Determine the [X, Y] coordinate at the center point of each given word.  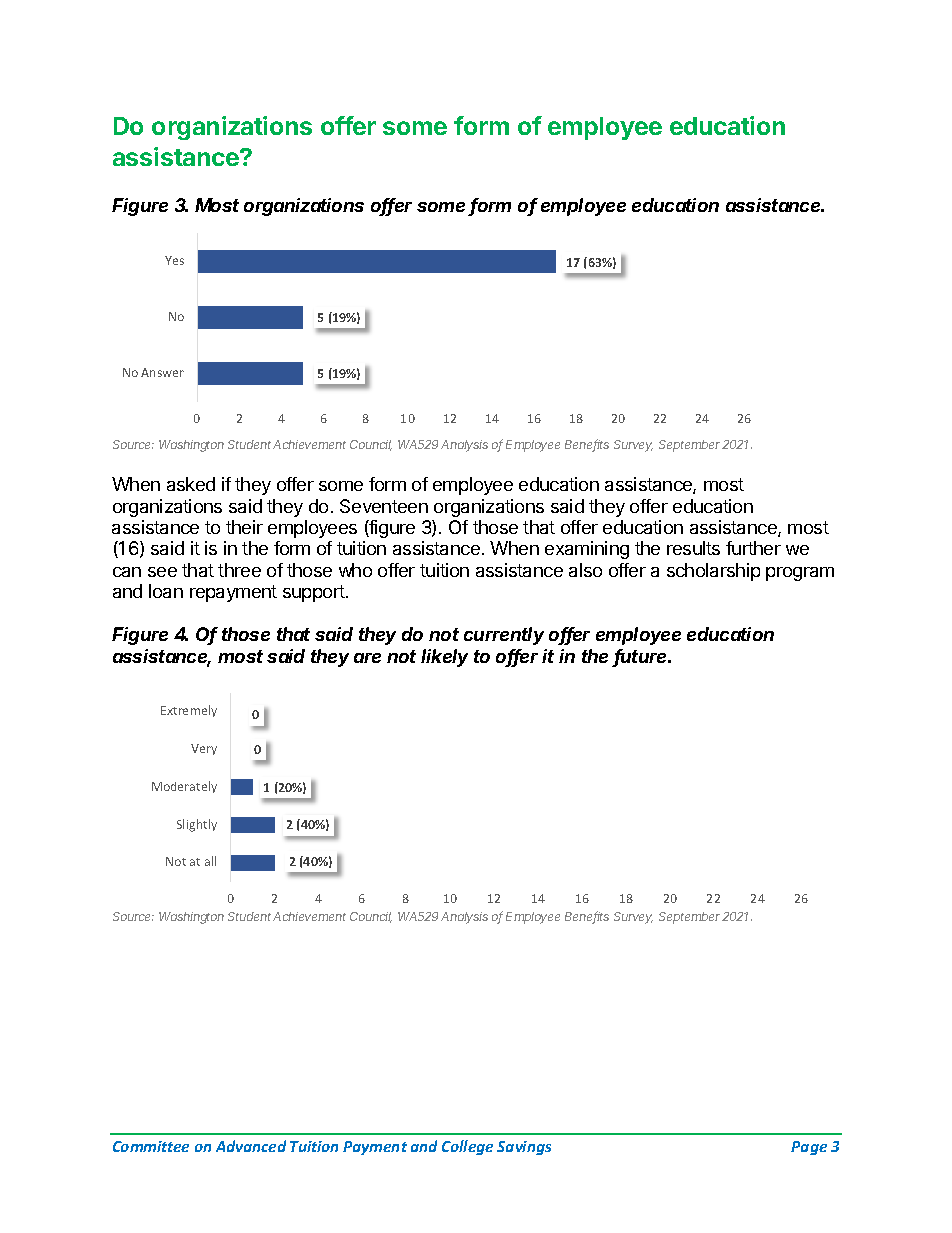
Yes [174, 260]
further [753, 548]
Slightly [197, 825]
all [210, 861]
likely [444, 658]
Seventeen [384, 506]
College [467, 1147]
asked [191, 484]
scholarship [713, 572]
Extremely [189, 711]
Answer [162, 372]
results [693, 548]
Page [809, 1148]
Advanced [251, 1146]
